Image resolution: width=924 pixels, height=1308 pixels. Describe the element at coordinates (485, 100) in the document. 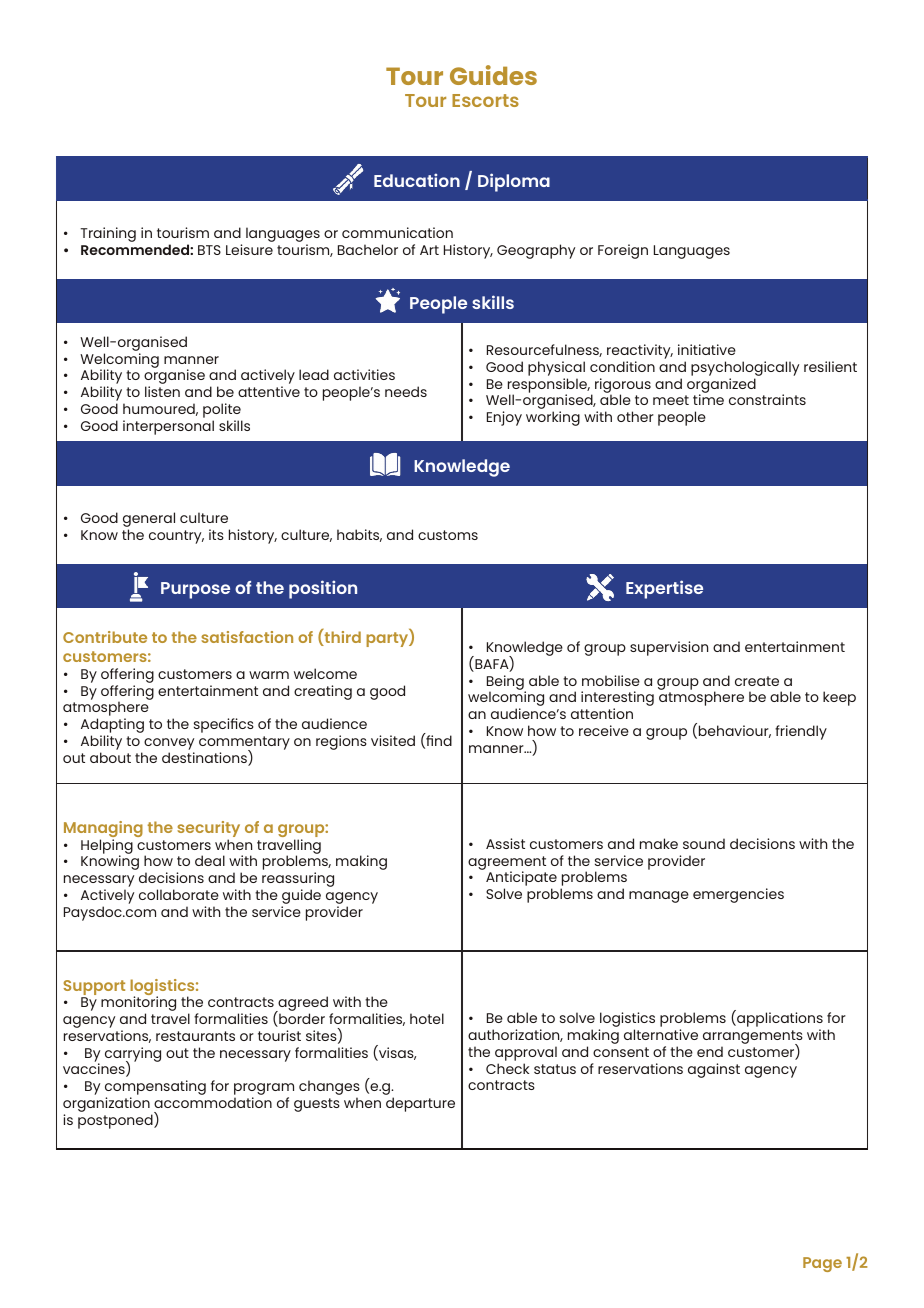

I see `Escorts` at that location.
